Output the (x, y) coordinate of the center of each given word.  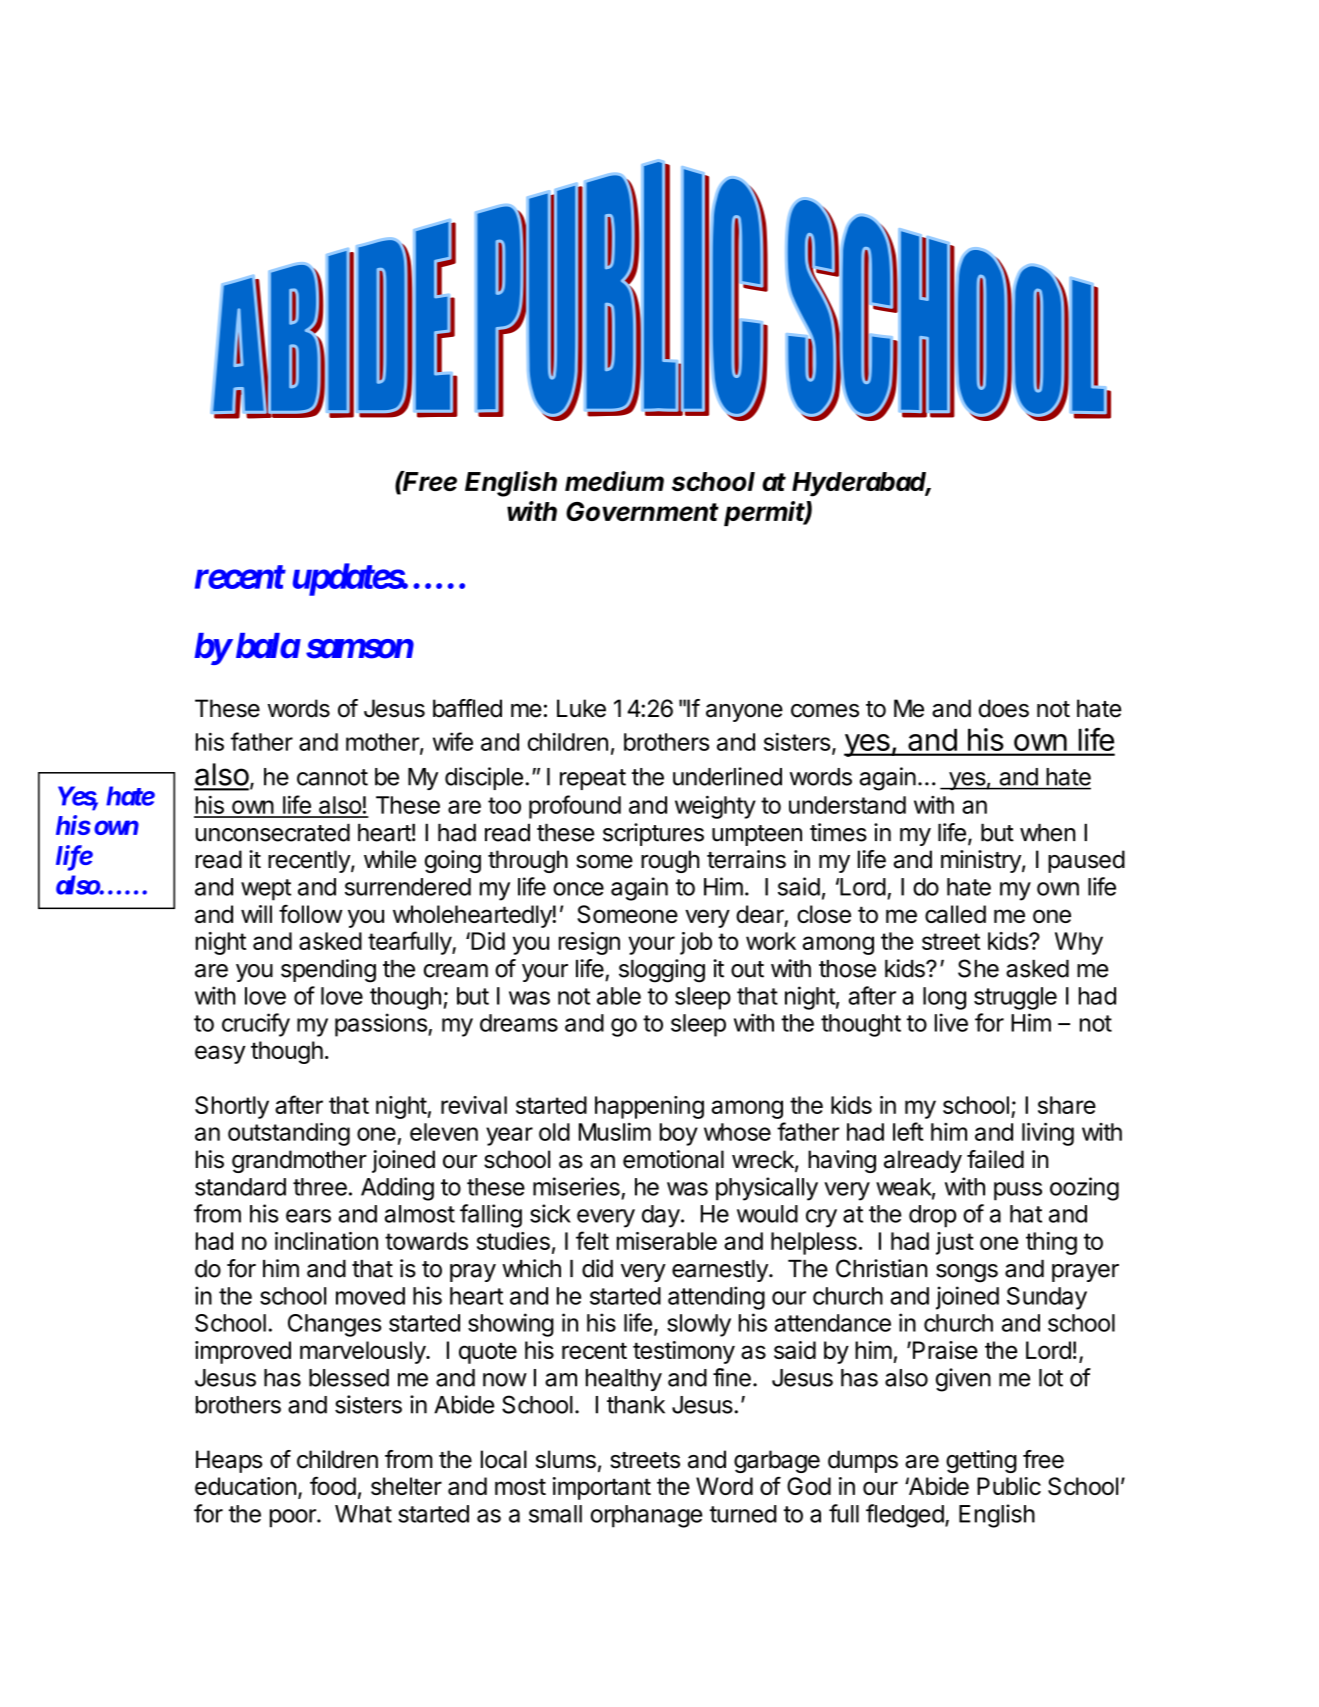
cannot (332, 777)
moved (370, 1296)
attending (716, 1298)
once (578, 889)
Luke (581, 708)
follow (310, 913)
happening (649, 1107)
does (1004, 708)
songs (967, 1273)
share (1067, 1105)
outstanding (289, 1134)
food (333, 1485)
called (955, 914)
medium (614, 481)
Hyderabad (861, 484)
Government (642, 511)
